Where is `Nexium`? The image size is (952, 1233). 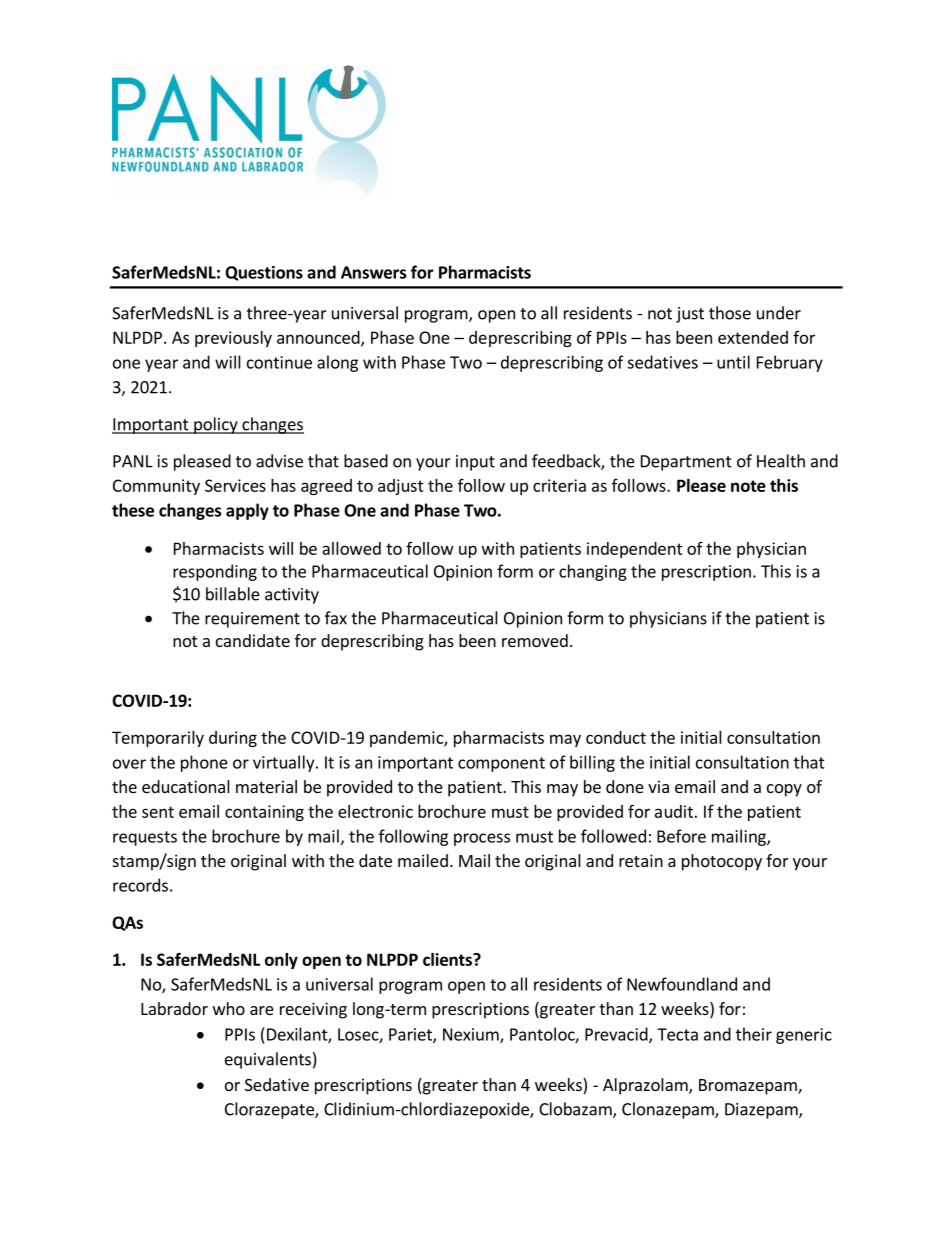 Nexium is located at coordinates (472, 1035).
